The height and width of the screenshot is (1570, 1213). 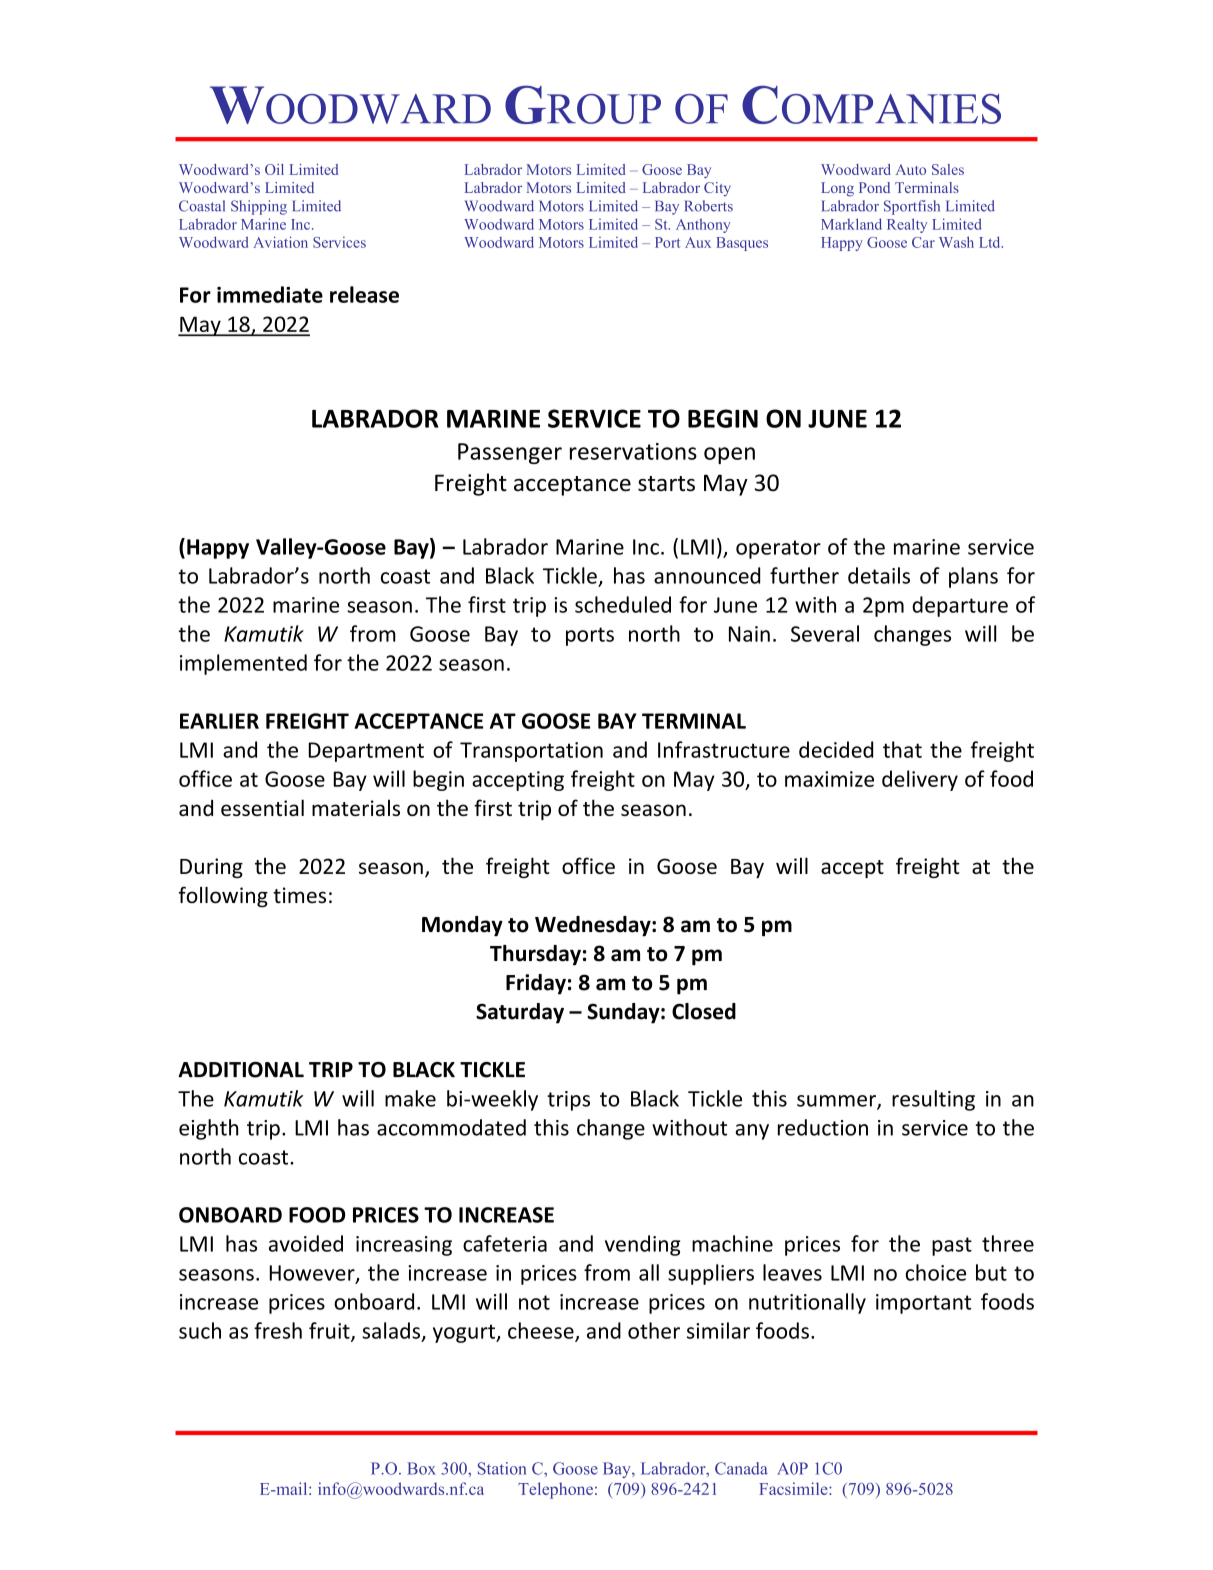 What do you see at coordinates (259, 207) in the screenshot?
I see `Shipping` at bounding box center [259, 207].
